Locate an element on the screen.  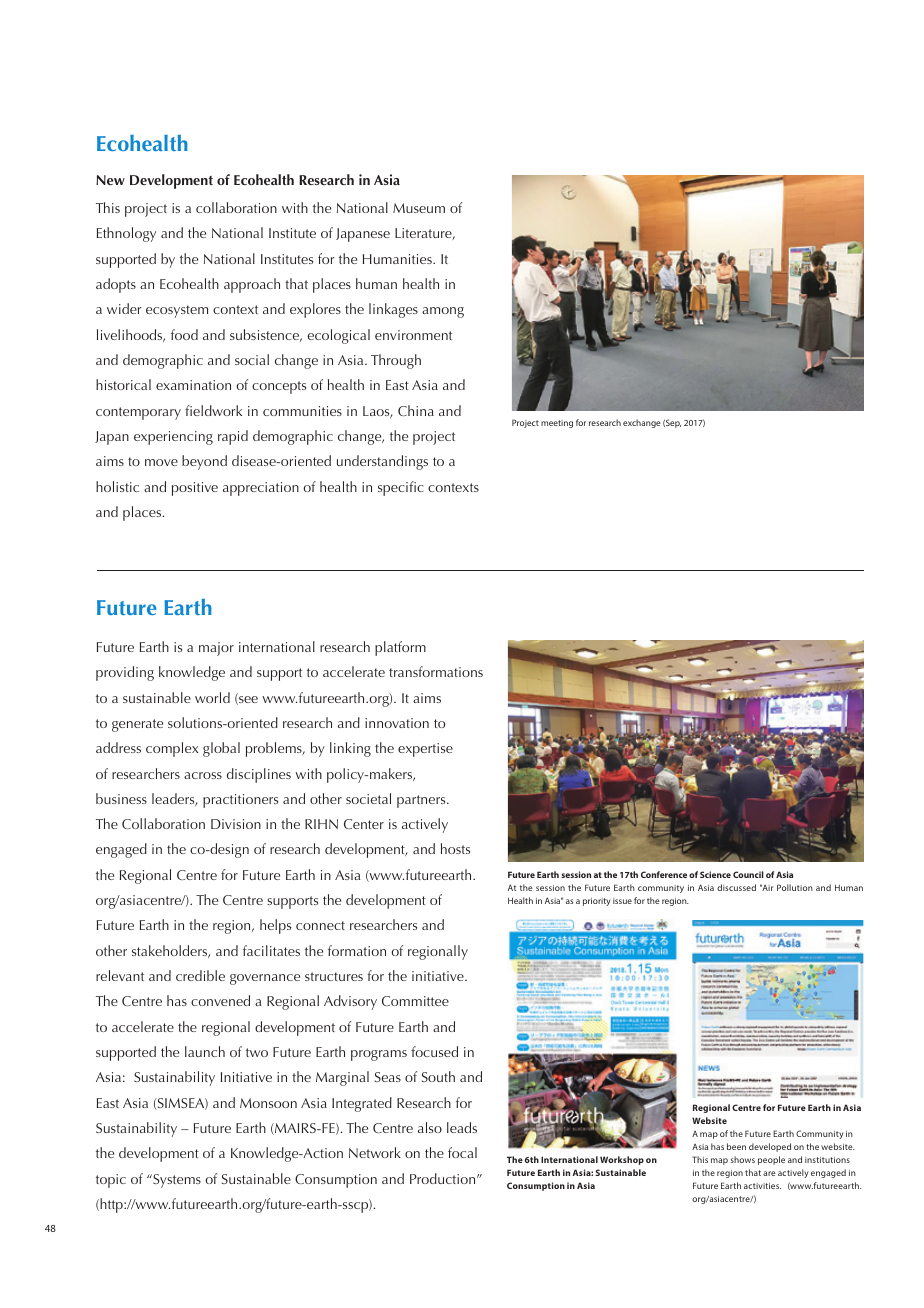
world is located at coordinates (212, 697).
